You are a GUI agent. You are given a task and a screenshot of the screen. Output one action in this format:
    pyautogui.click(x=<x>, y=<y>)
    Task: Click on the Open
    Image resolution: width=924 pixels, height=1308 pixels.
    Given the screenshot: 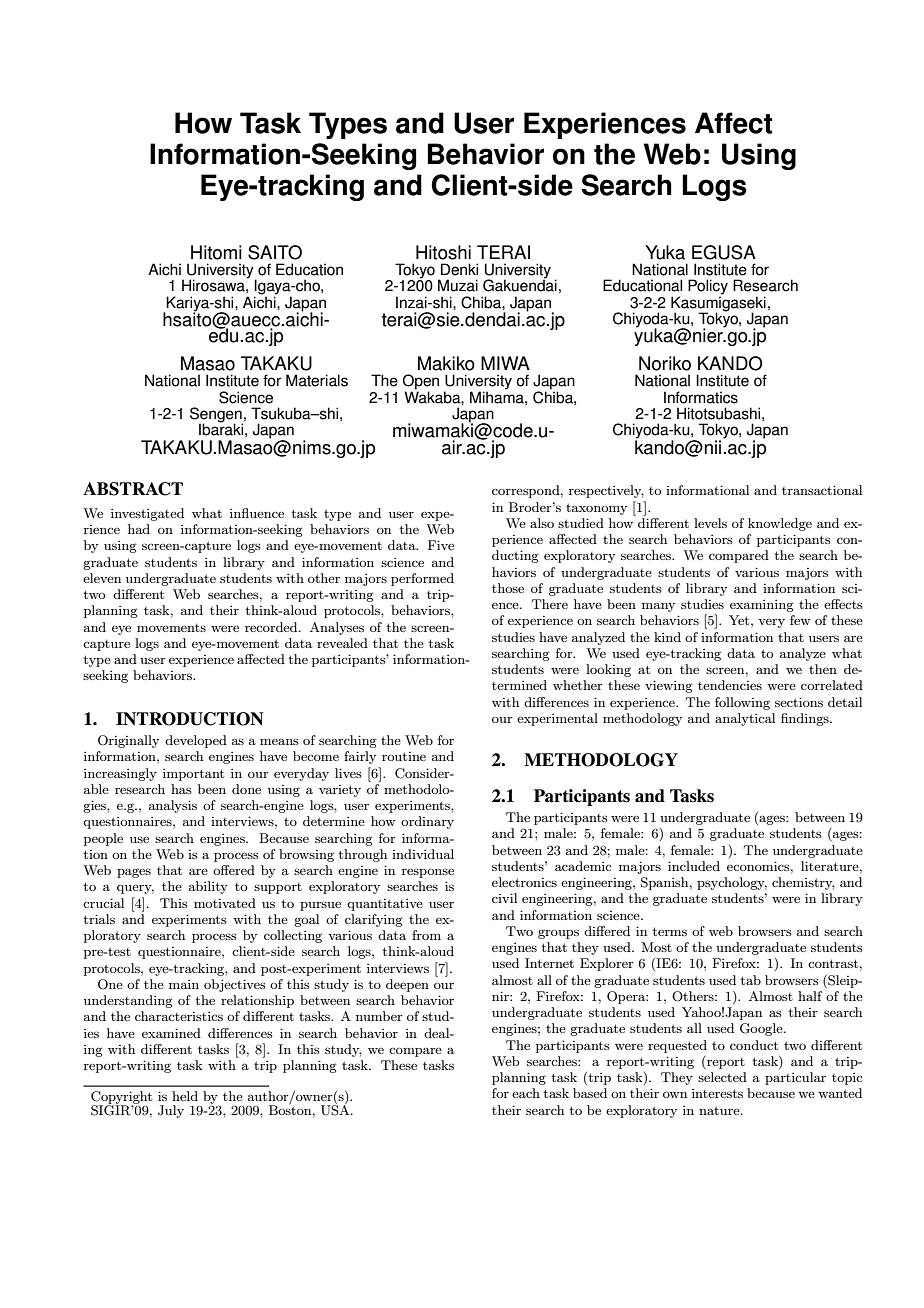 What is the action you would take?
    pyautogui.click(x=421, y=383)
